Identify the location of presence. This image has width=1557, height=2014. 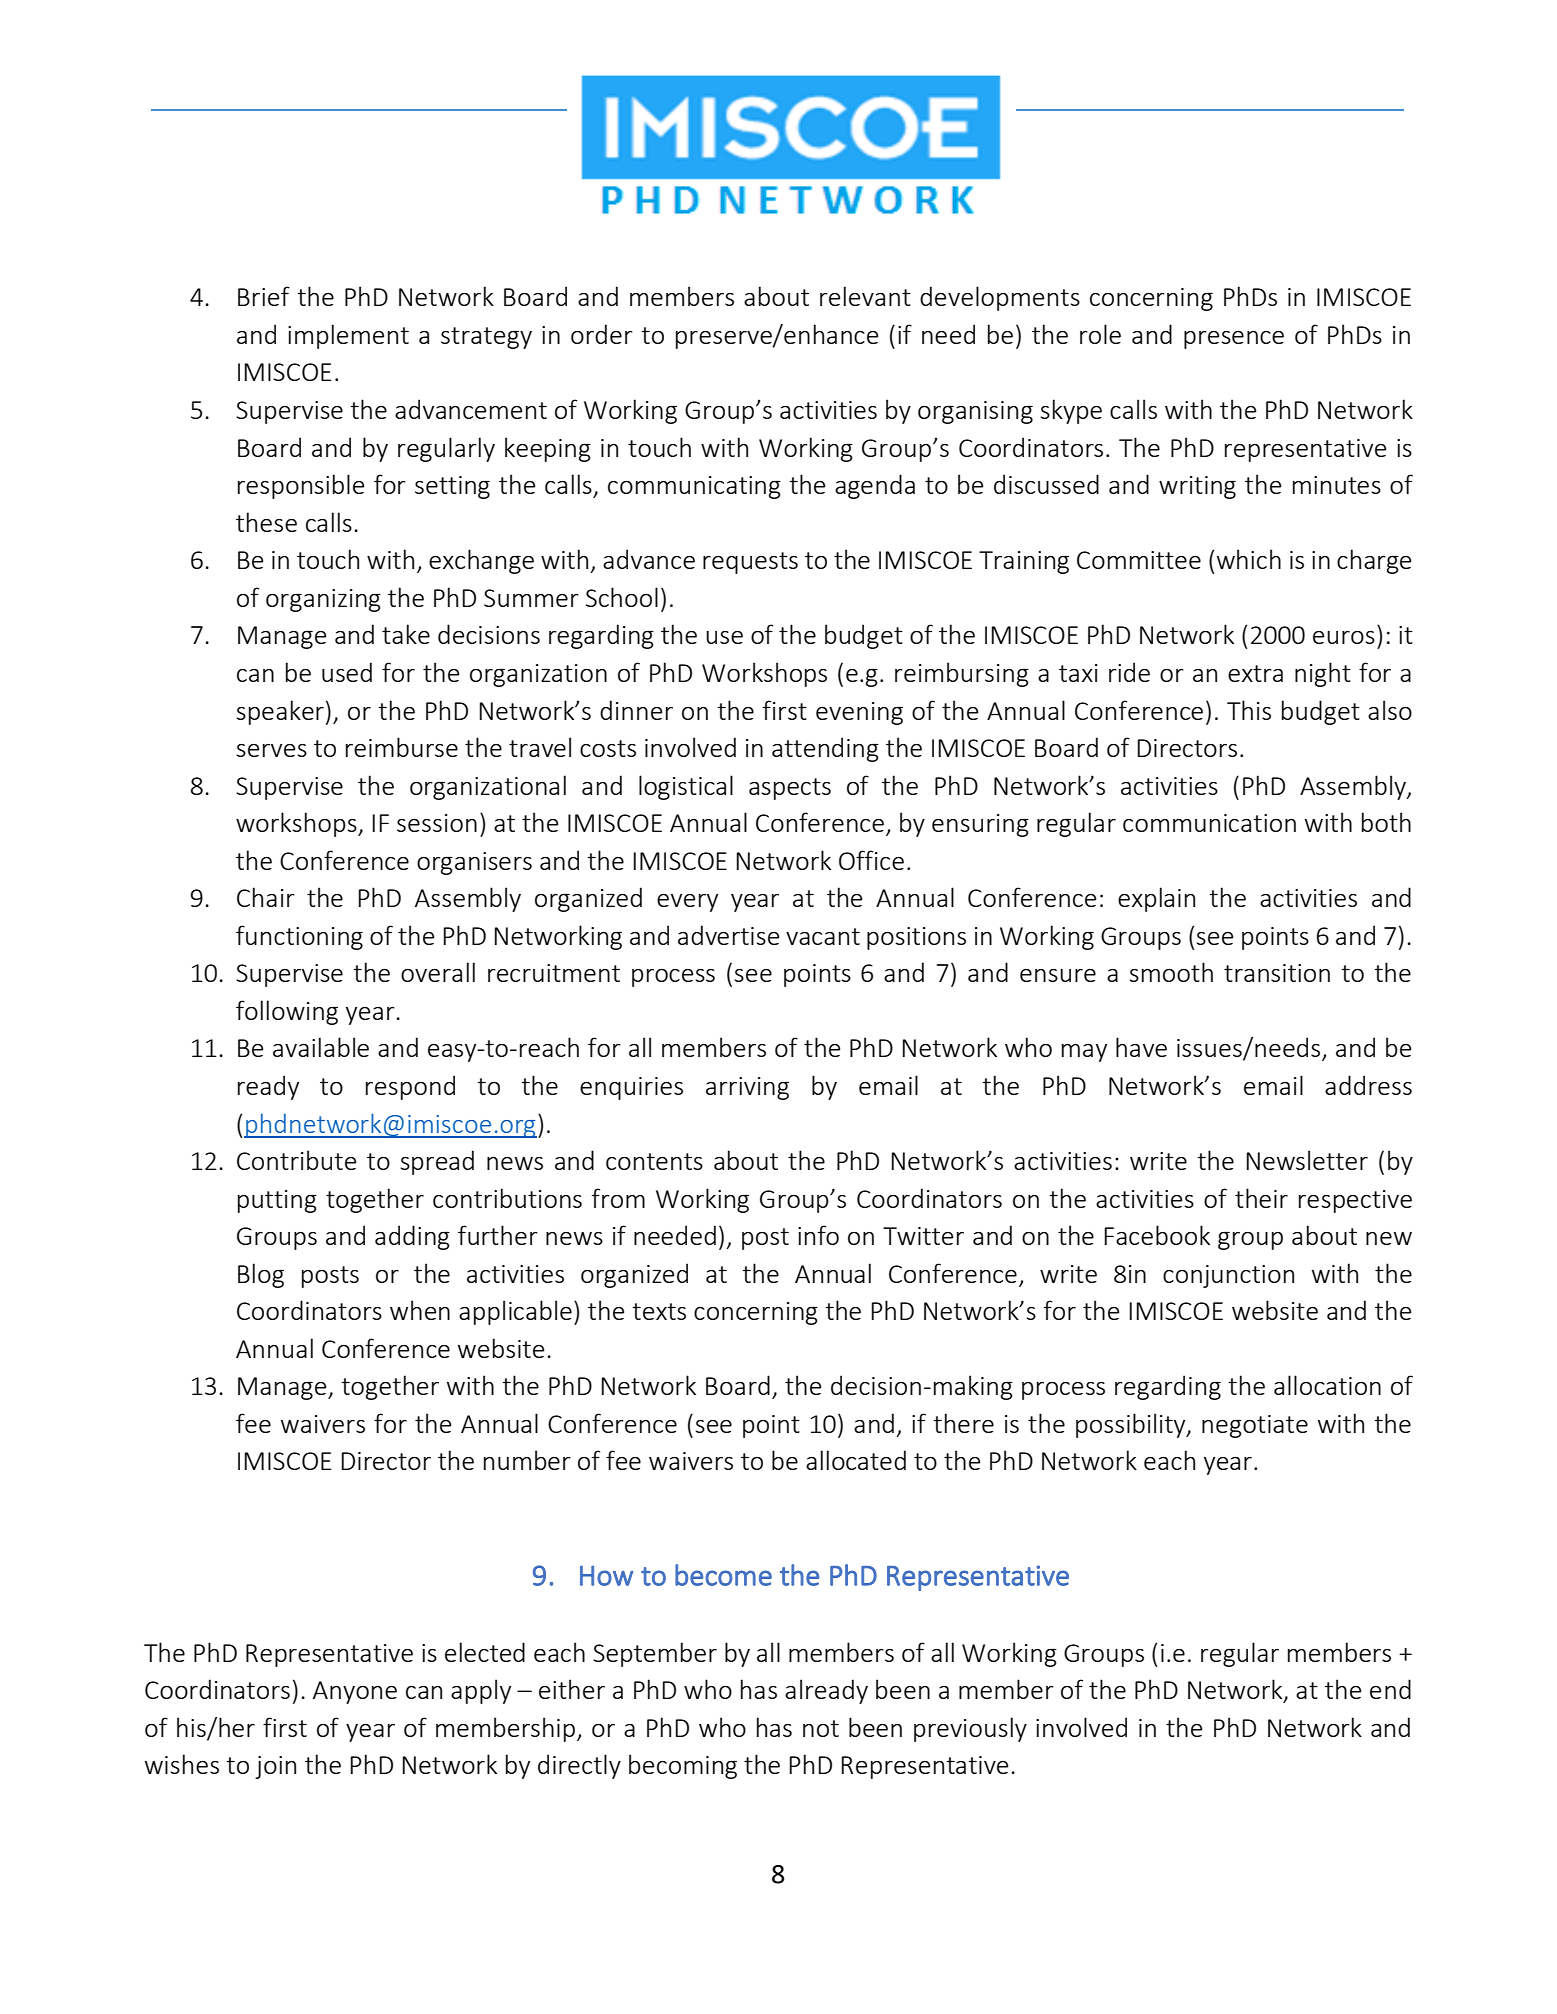
(1234, 340).
